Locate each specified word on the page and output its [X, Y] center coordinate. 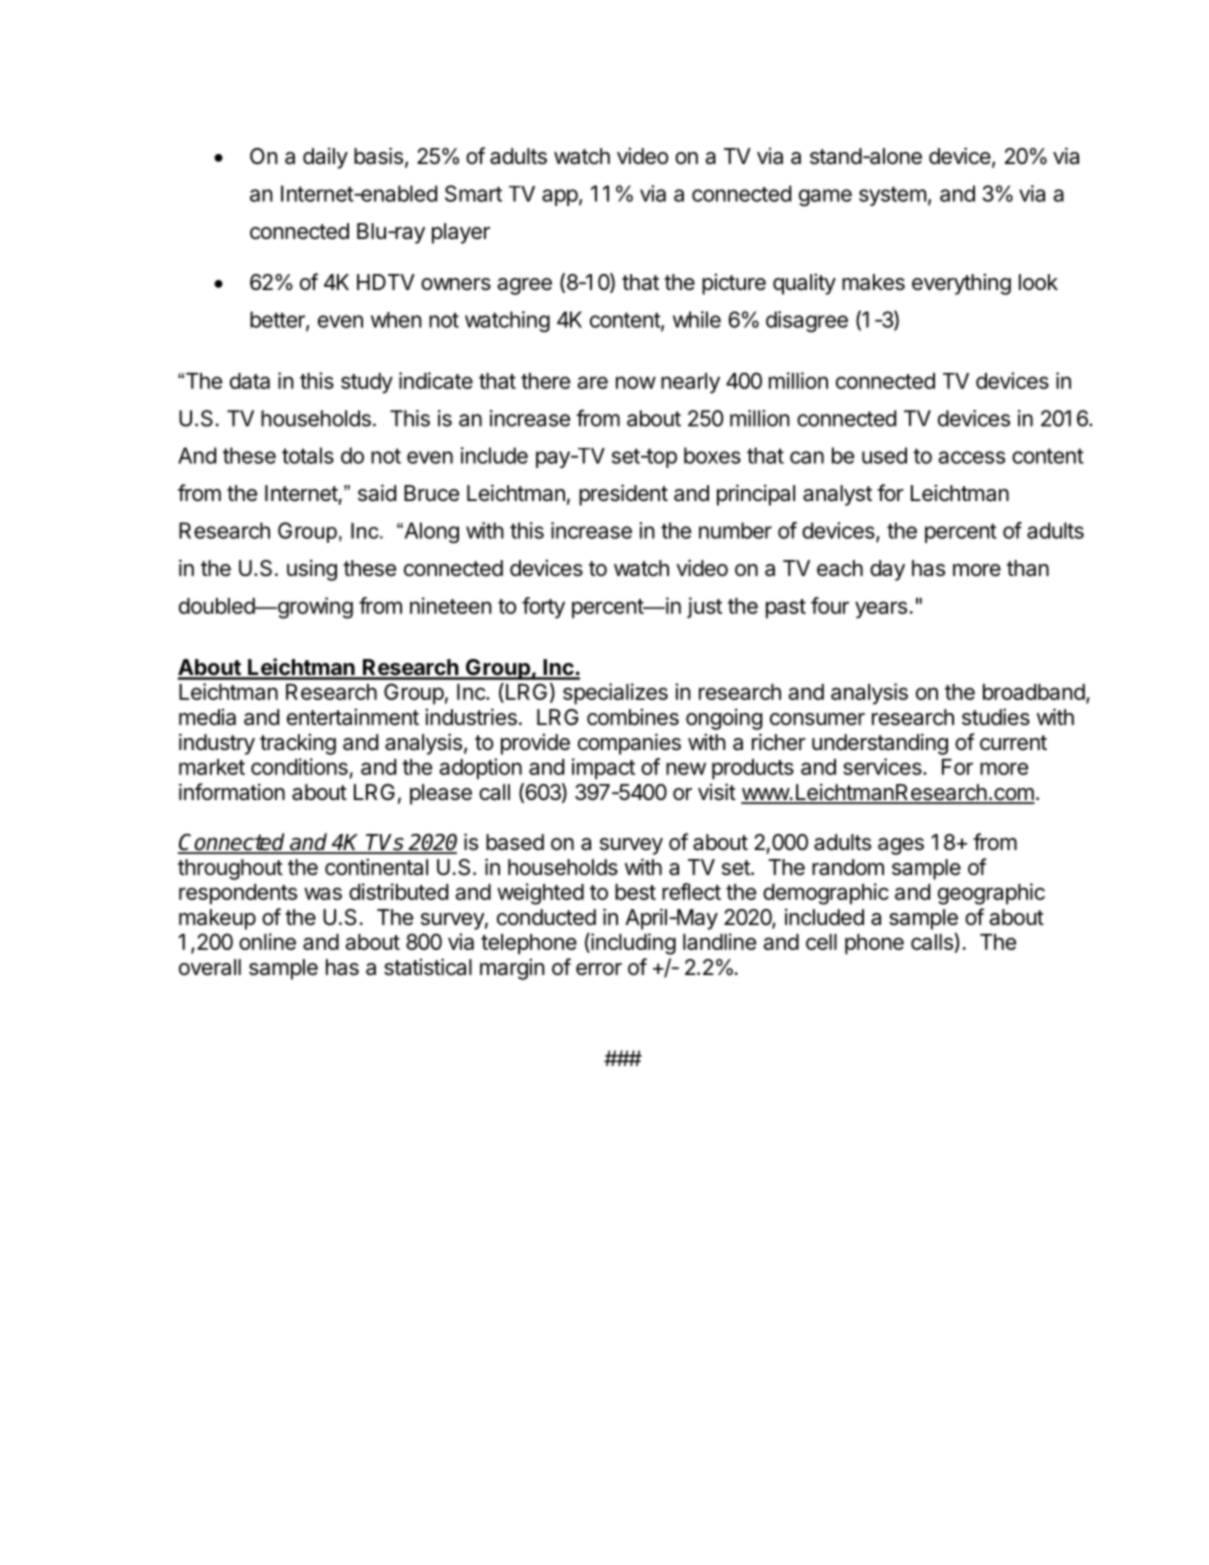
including [632, 944]
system [892, 196]
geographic [991, 894]
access [971, 457]
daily [325, 158]
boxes [712, 455]
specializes [615, 694]
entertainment [353, 717]
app [560, 197]
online [267, 941]
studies [996, 717]
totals [308, 455]
